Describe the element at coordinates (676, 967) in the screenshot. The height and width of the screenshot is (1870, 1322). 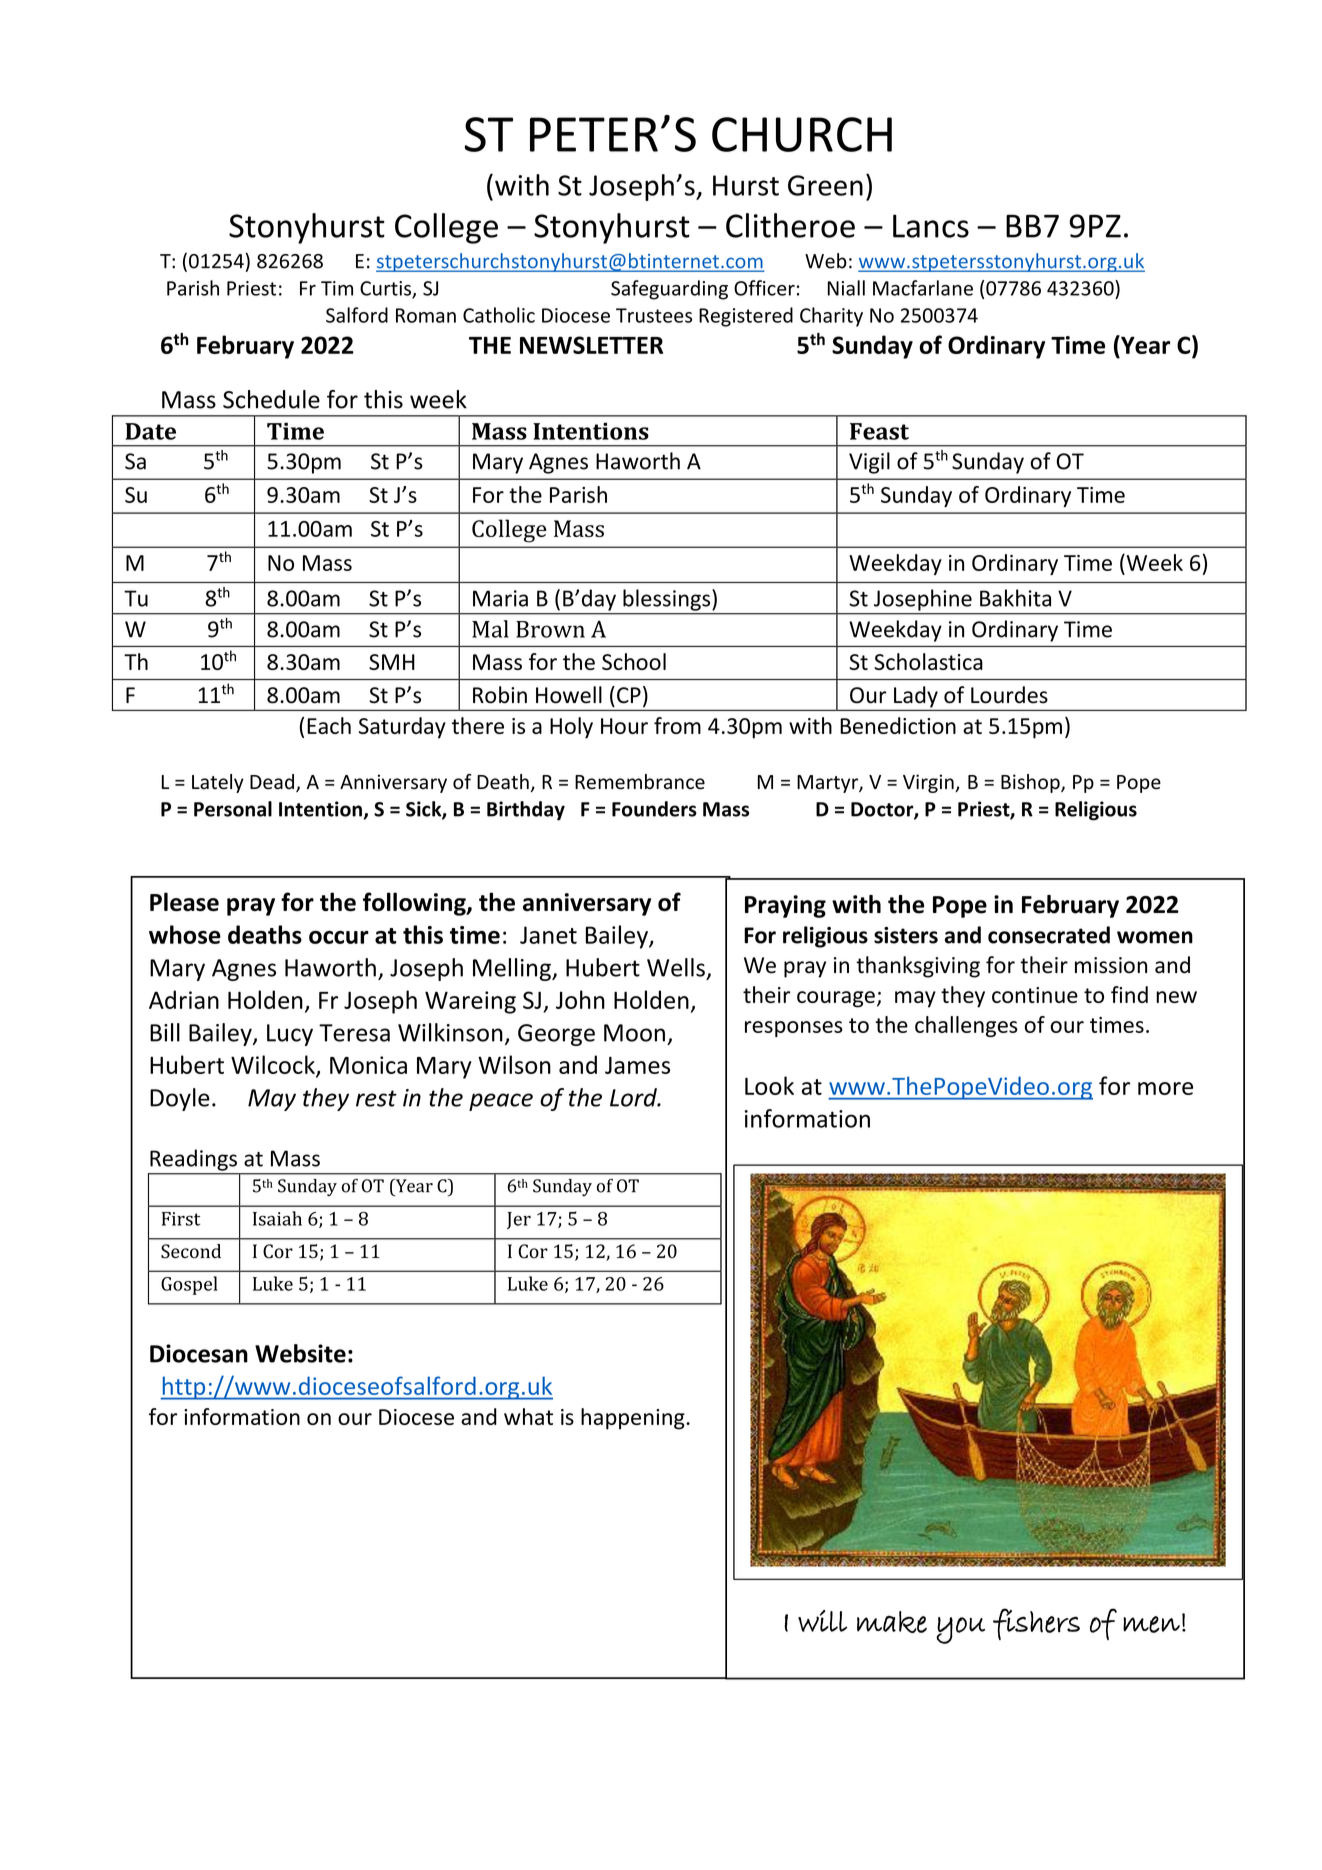
I see `Wells` at that location.
